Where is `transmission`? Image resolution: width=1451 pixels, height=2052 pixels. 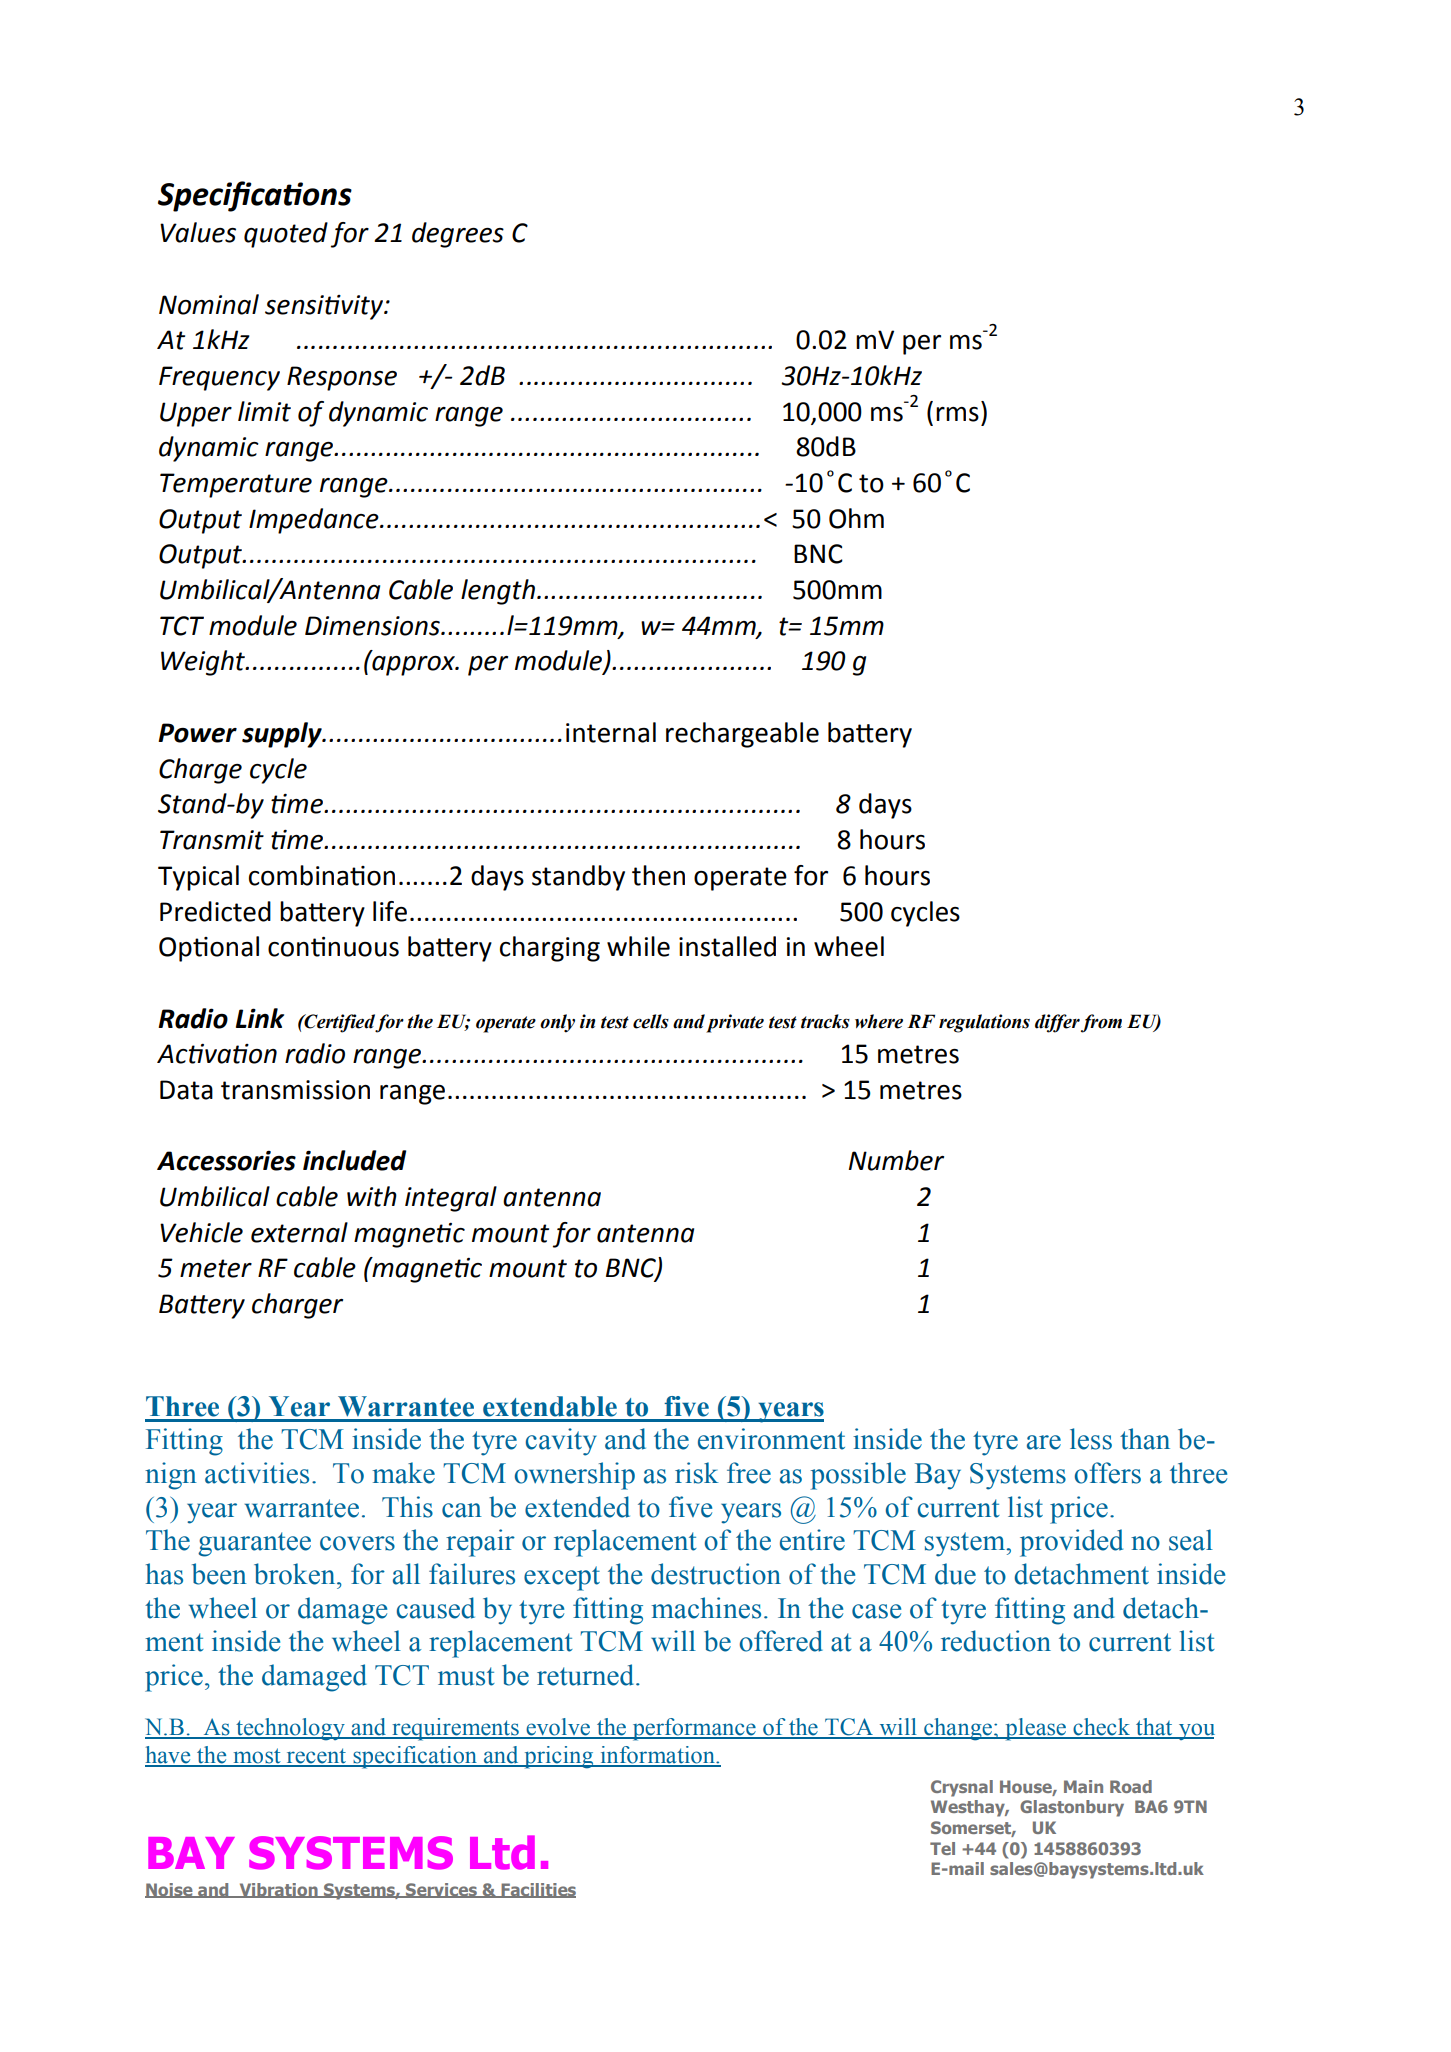 transmission is located at coordinates (295, 1090).
